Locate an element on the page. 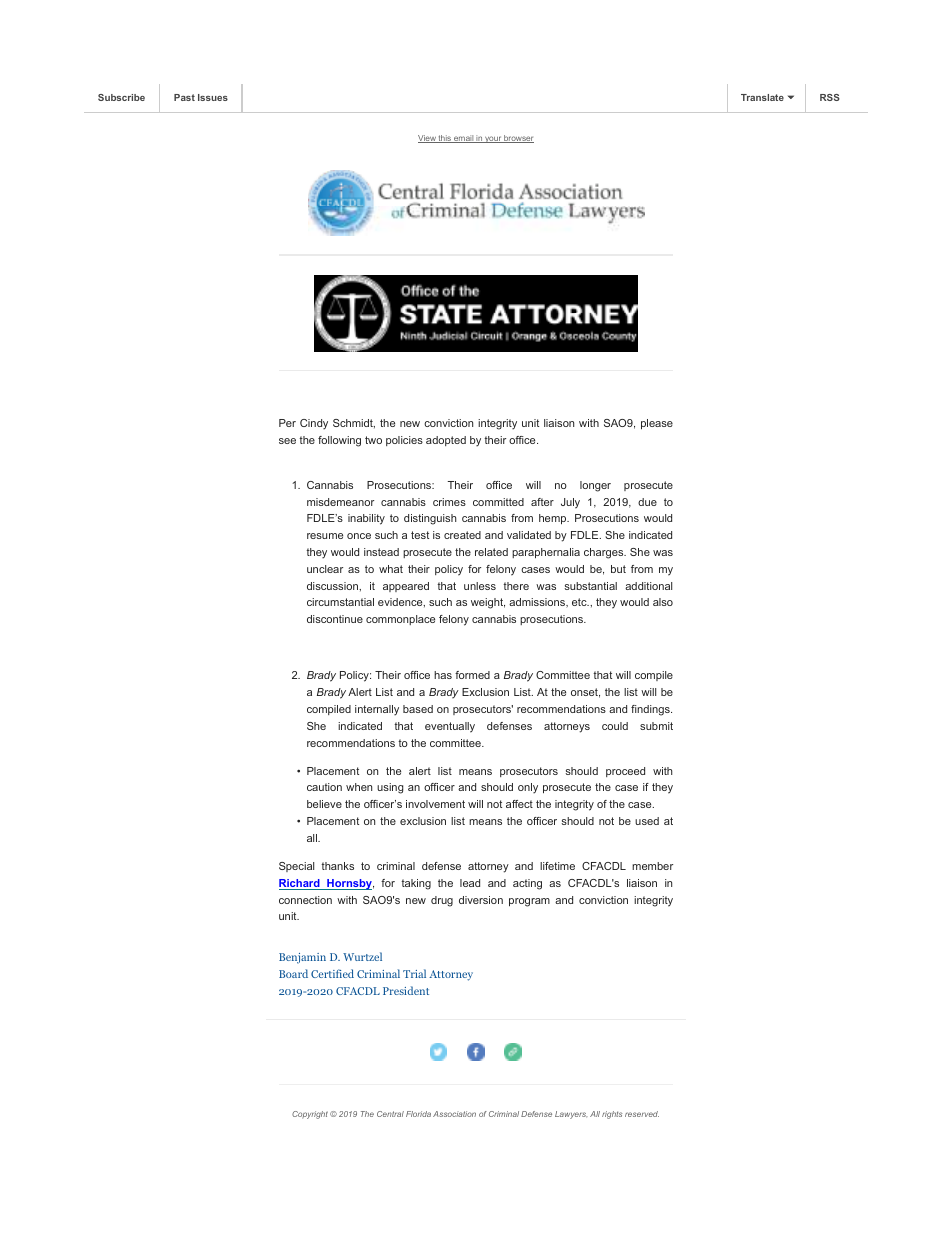 This document has width=952, height=1233. Issues is located at coordinates (213, 97).
